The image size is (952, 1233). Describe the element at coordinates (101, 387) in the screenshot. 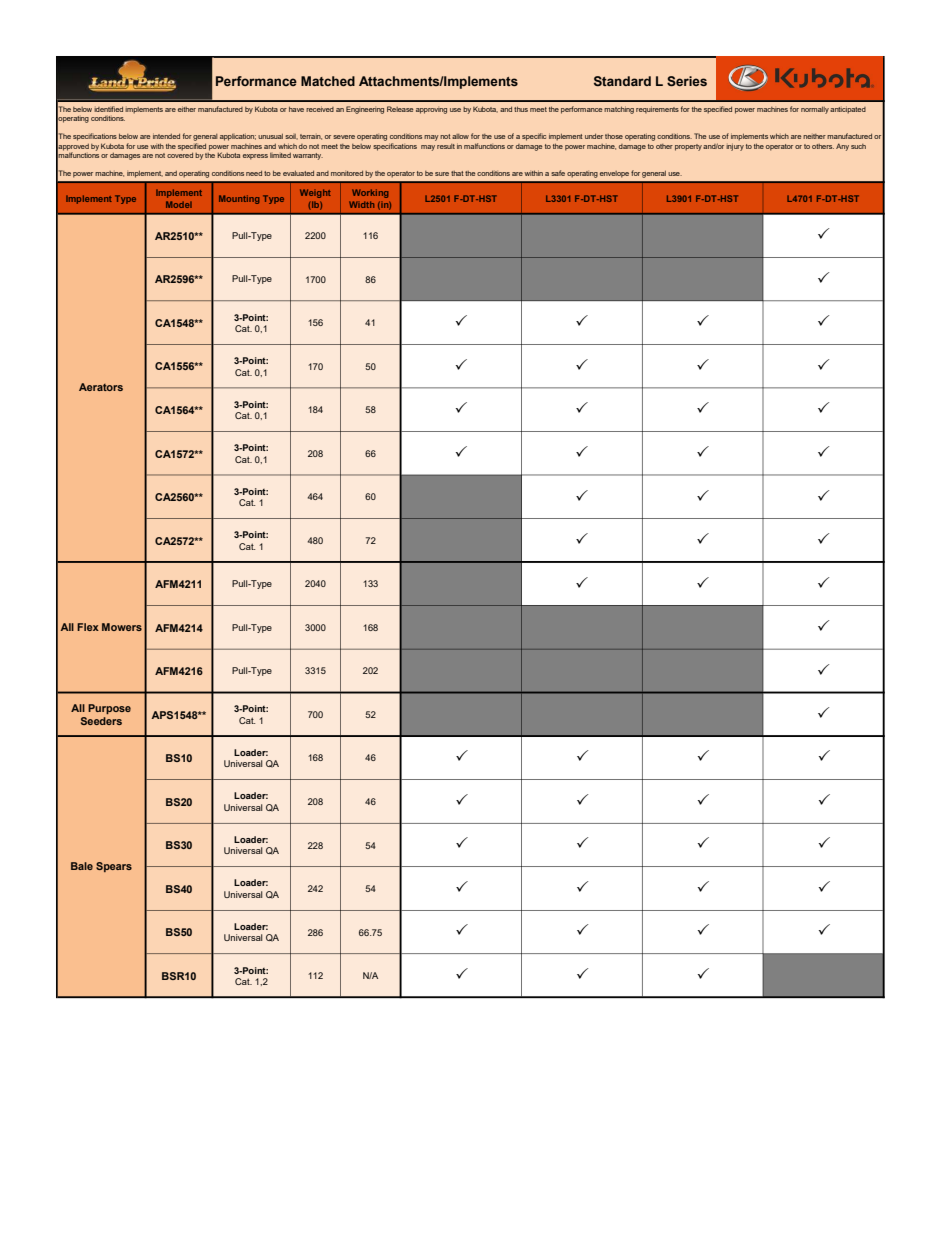

I see `Aerators` at that location.
